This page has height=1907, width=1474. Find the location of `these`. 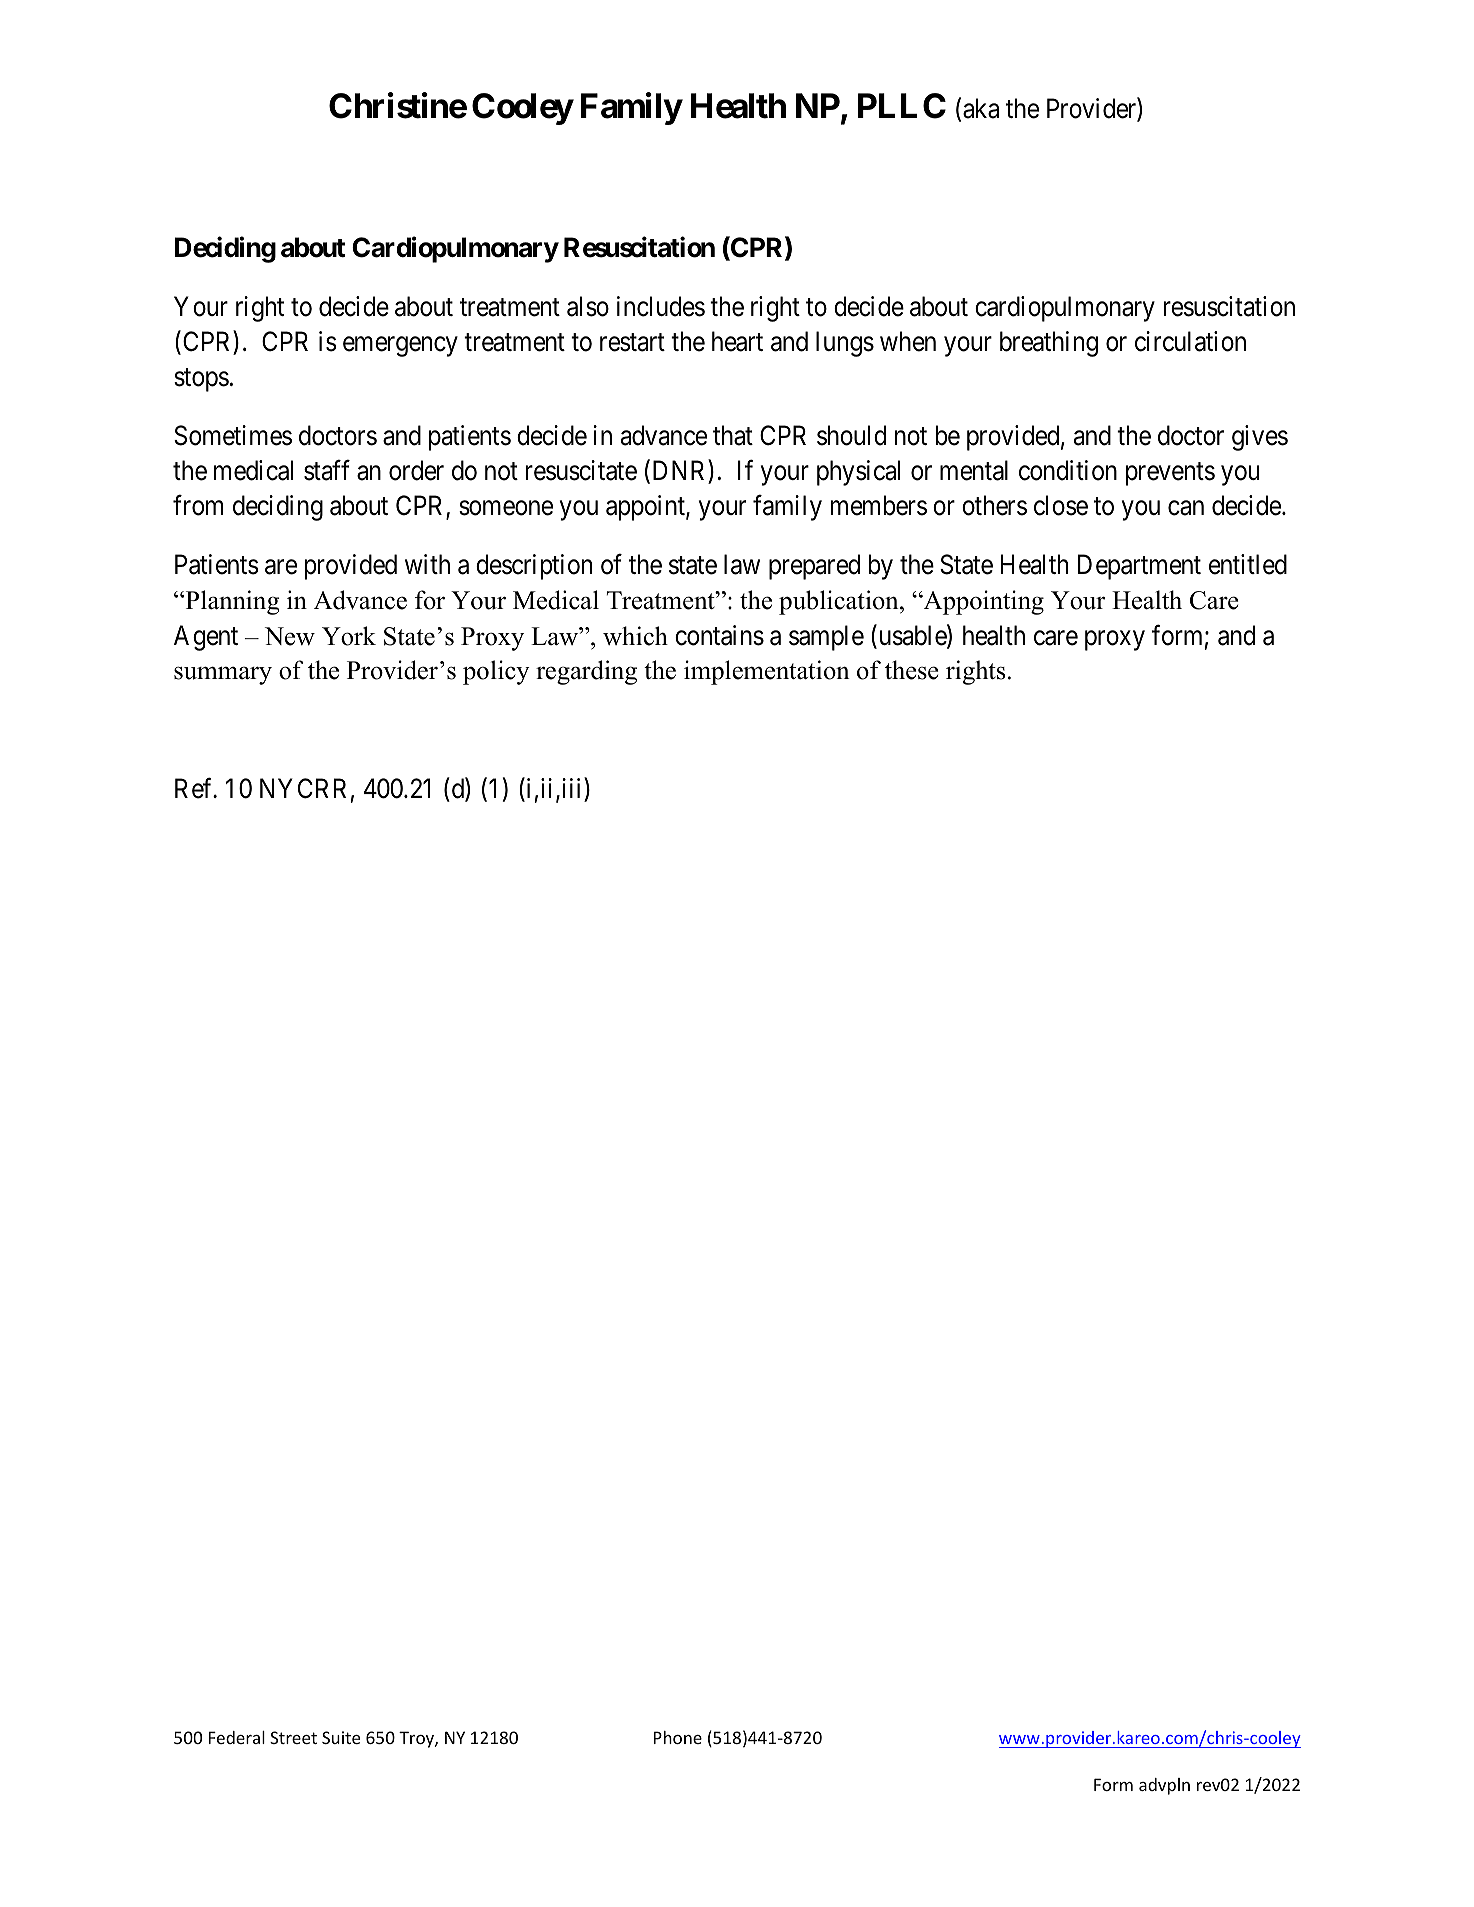

these is located at coordinates (911, 670).
